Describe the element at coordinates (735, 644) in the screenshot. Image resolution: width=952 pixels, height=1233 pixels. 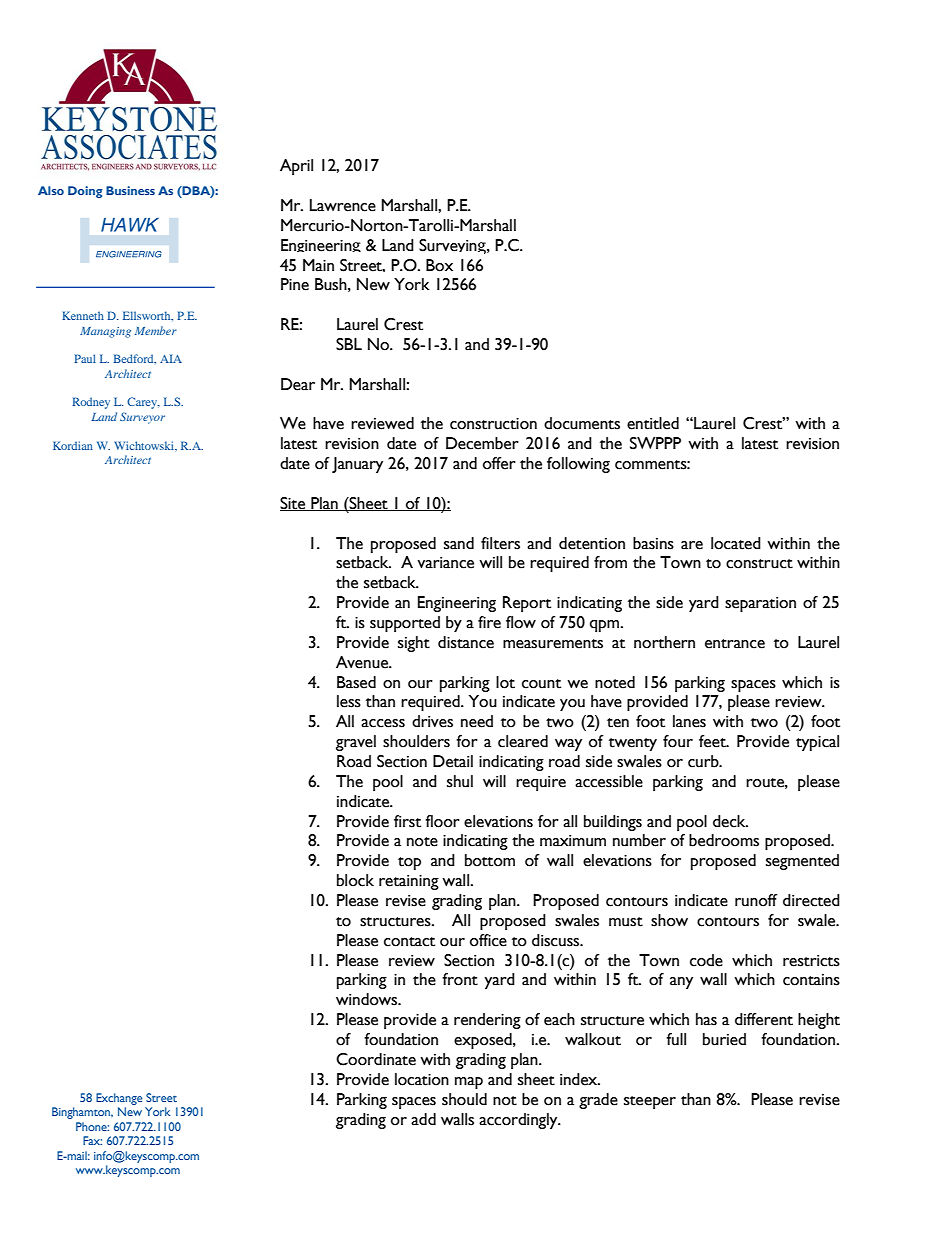
I see `entrance` at that location.
